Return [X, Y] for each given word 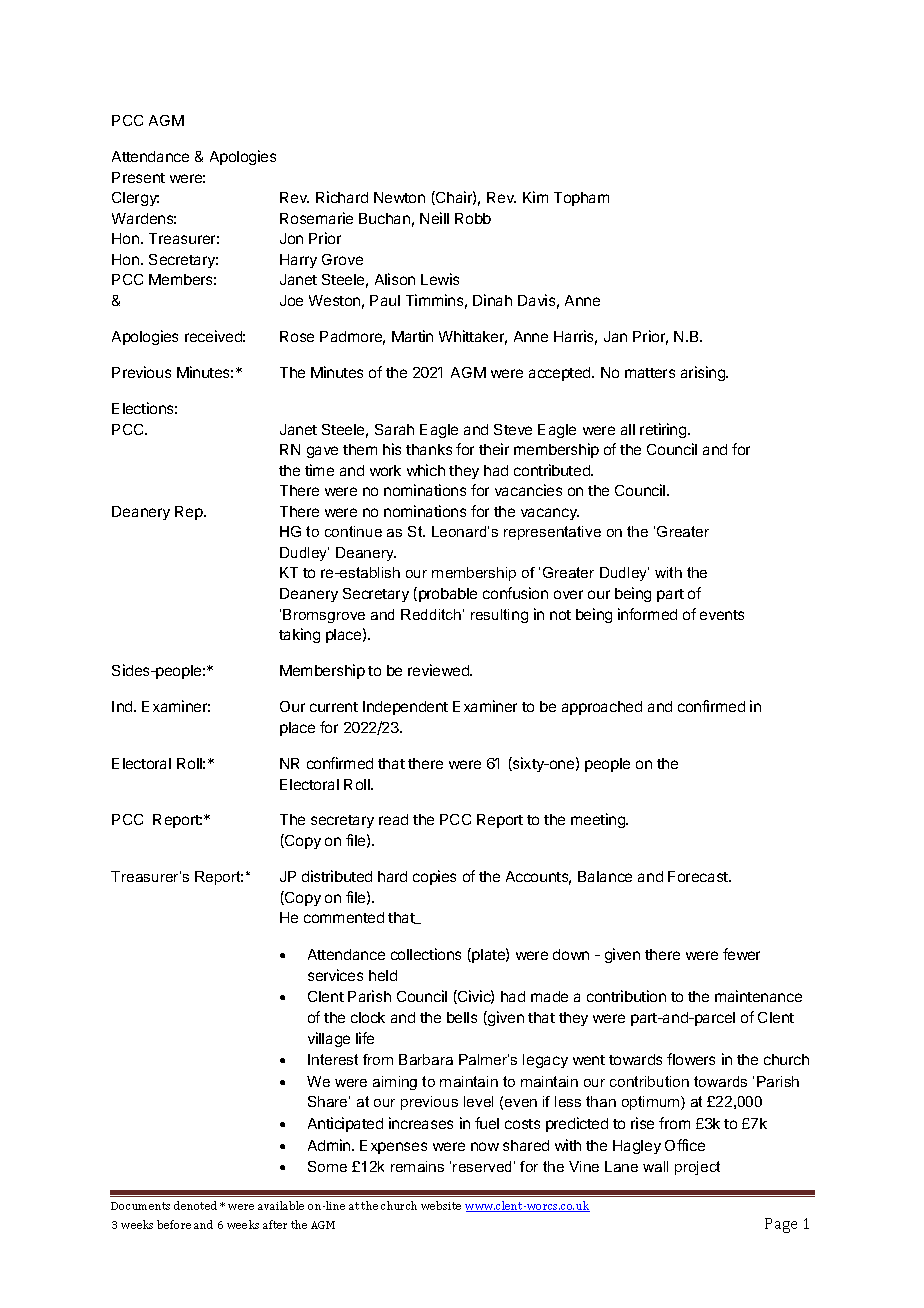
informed [647, 614]
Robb [473, 218]
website [441, 1205]
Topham [581, 199]
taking [299, 635]
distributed [337, 876]
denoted [195, 1205]
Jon [291, 238]
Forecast [699, 876]
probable [446, 594]
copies [434, 877]
